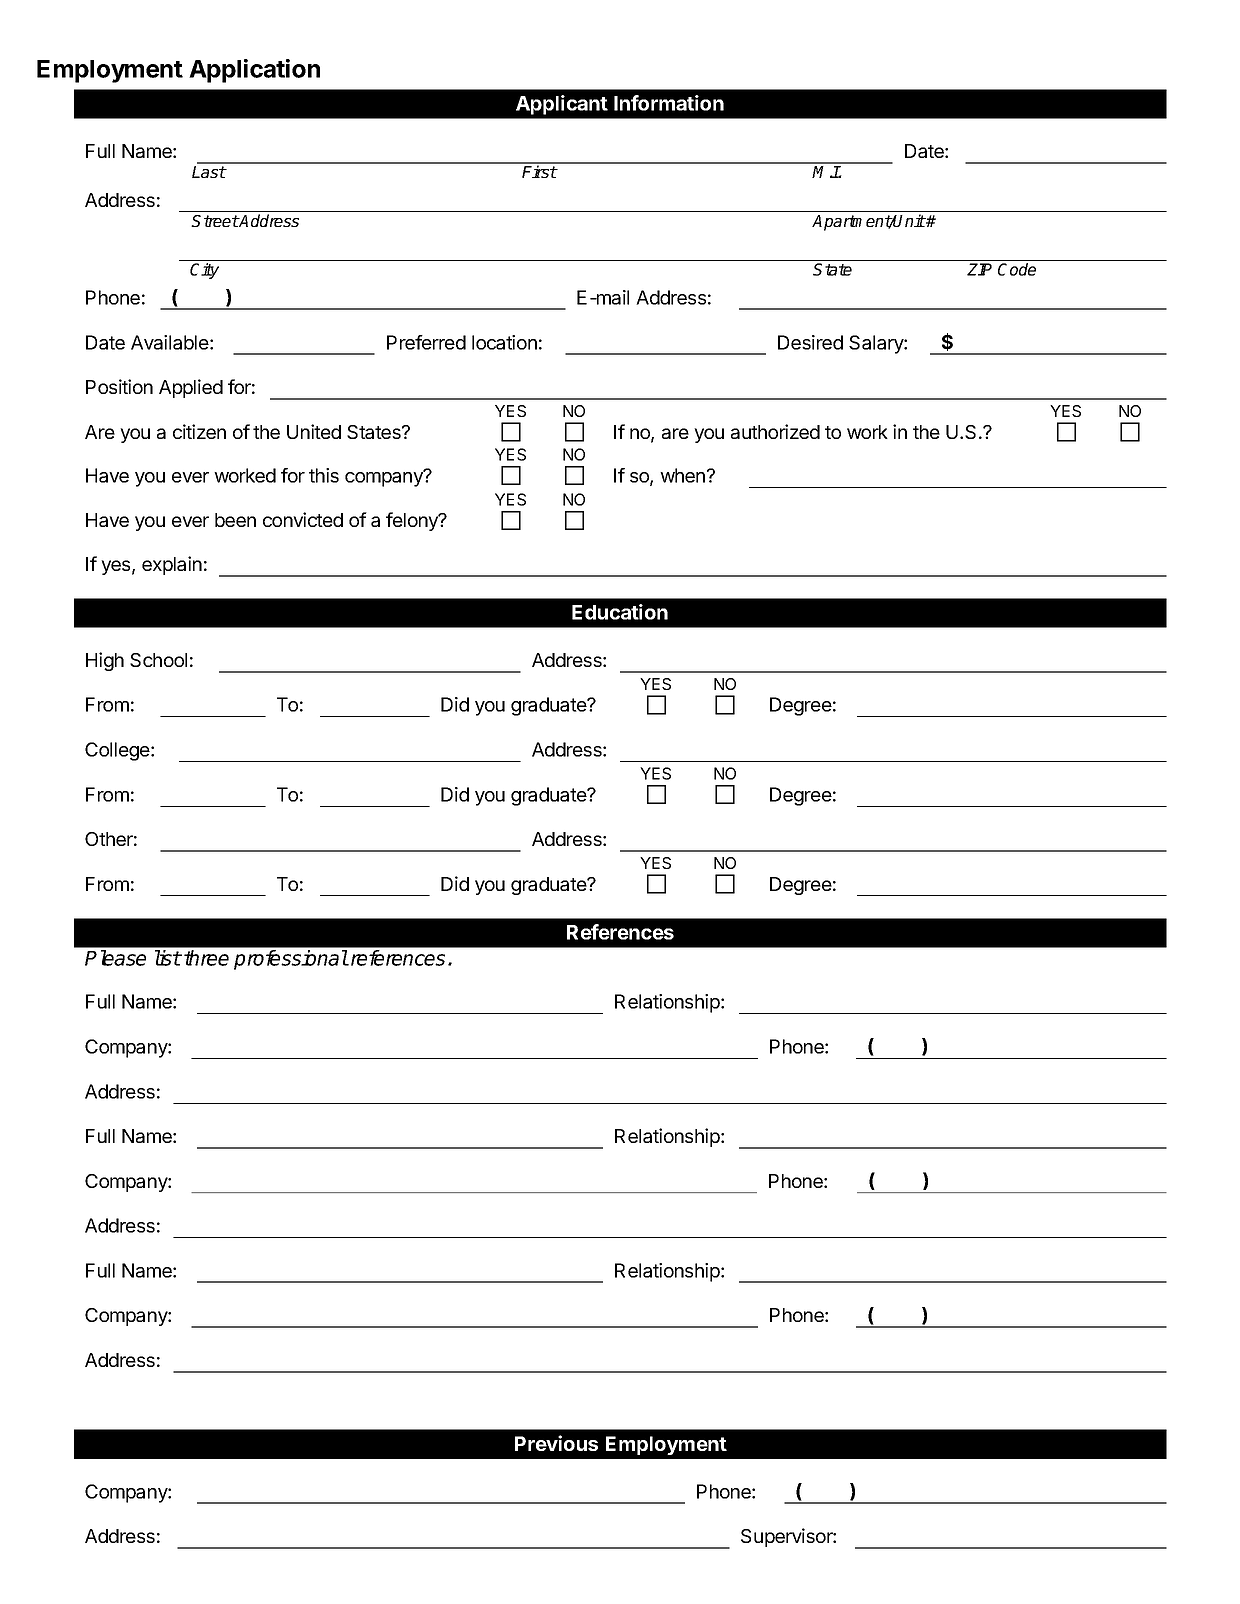 This screenshot has width=1240, height=1604. Describe the element at coordinates (254, 71) in the screenshot. I see `Application` at that location.
